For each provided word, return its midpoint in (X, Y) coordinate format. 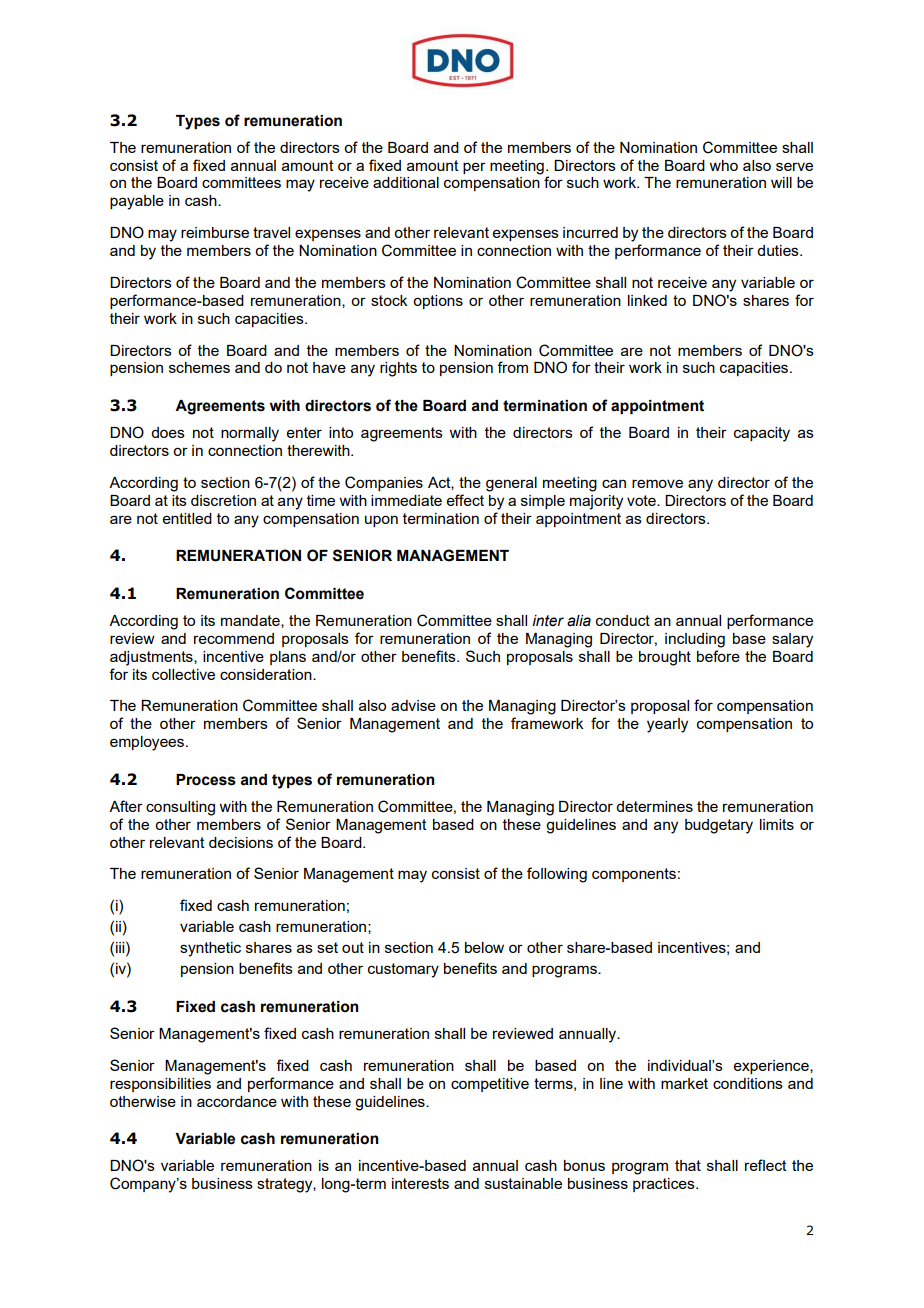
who (723, 165)
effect (465, 500)
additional (406, 182)
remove (657, 483)
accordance (237, 1101)
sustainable (523, 1183)
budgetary (719, 826)
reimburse (215, 232)
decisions (241, 842)
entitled (187, 518)
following (557, 875)
